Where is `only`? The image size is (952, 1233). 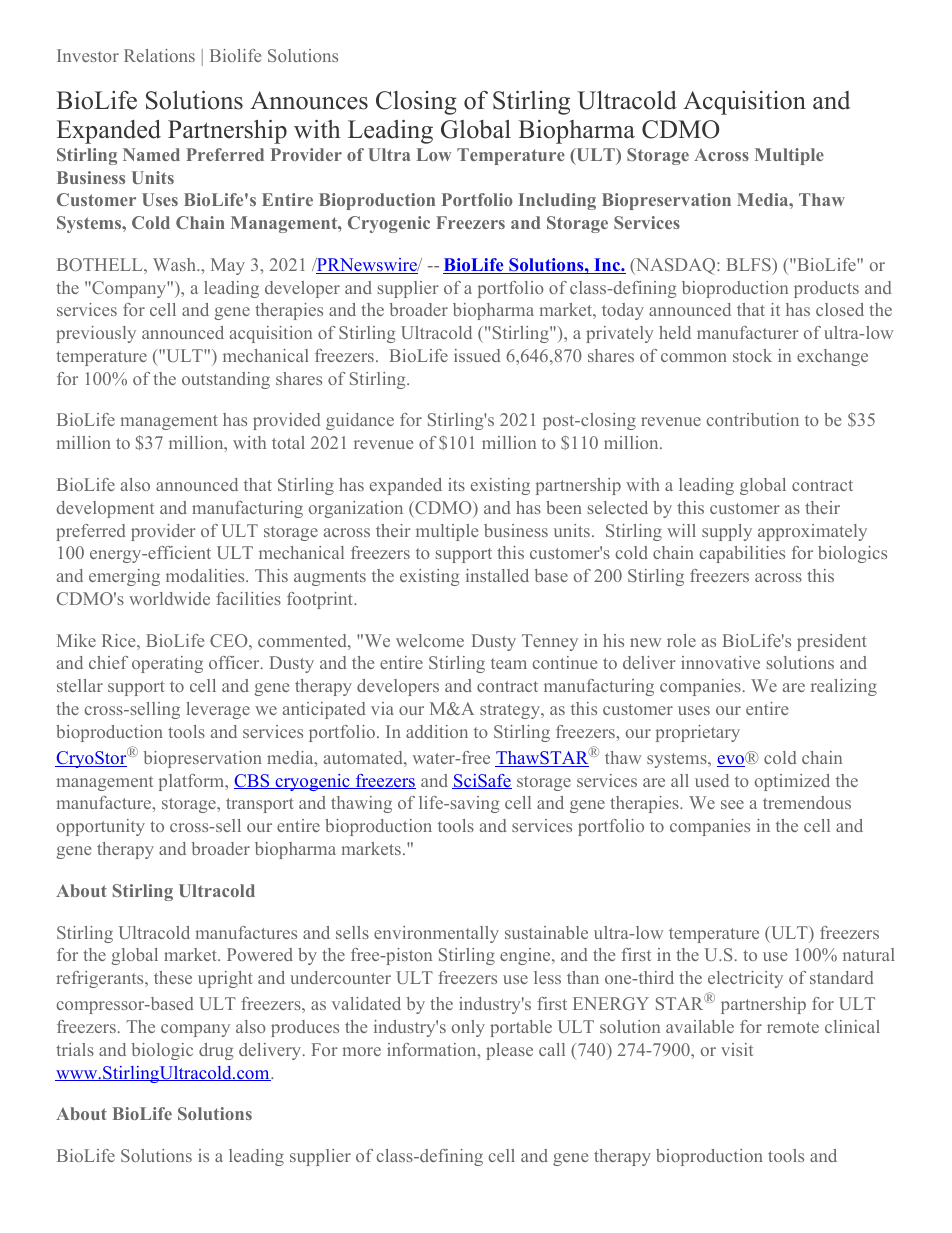
only is located at coordinates (468, 1028).
